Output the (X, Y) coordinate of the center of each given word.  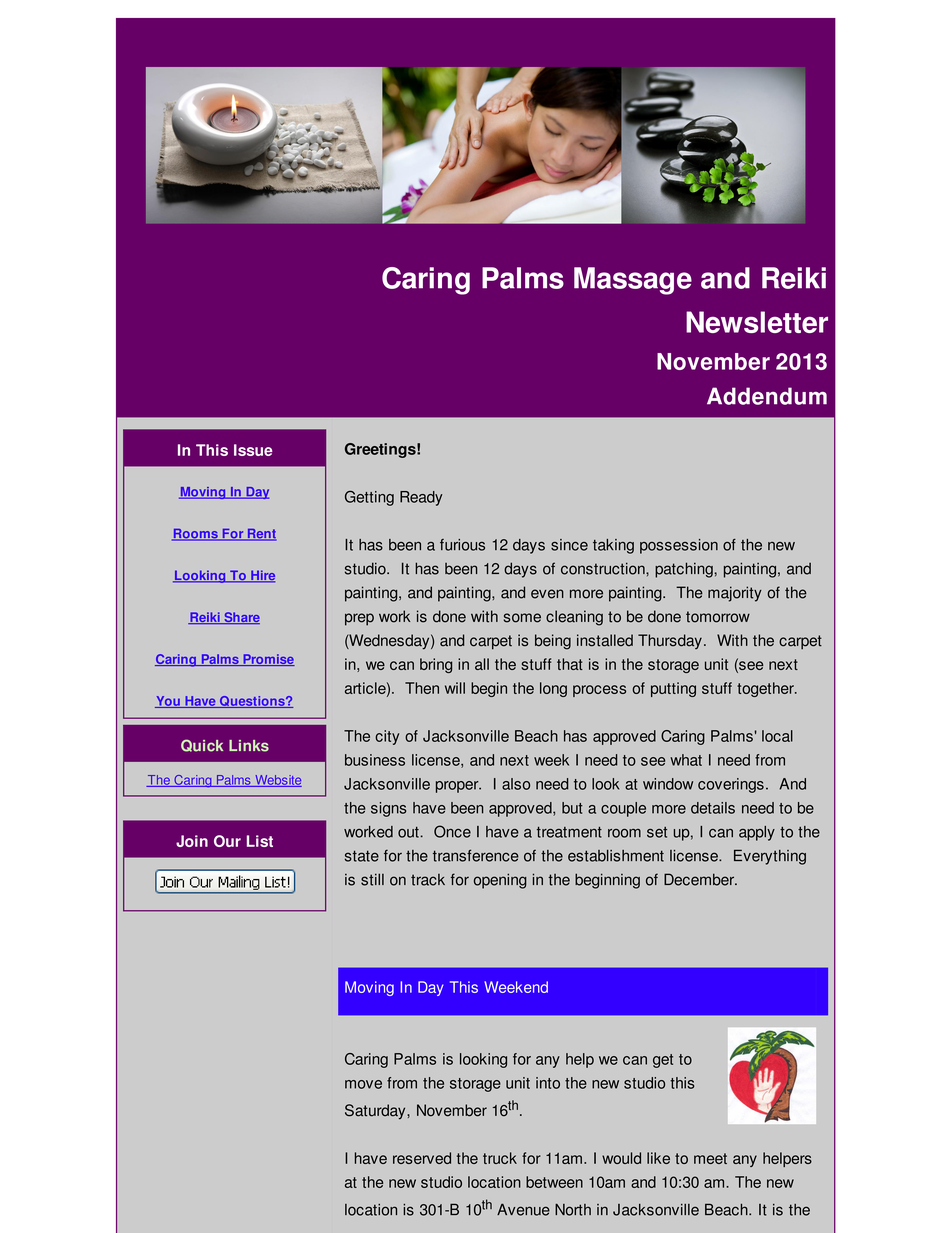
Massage (633, 281)
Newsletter (757, 322)
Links (249, 746)
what (686, 760)
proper (458, 787)
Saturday (376, 1112)
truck (500, 1158)
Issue (253, 450)
